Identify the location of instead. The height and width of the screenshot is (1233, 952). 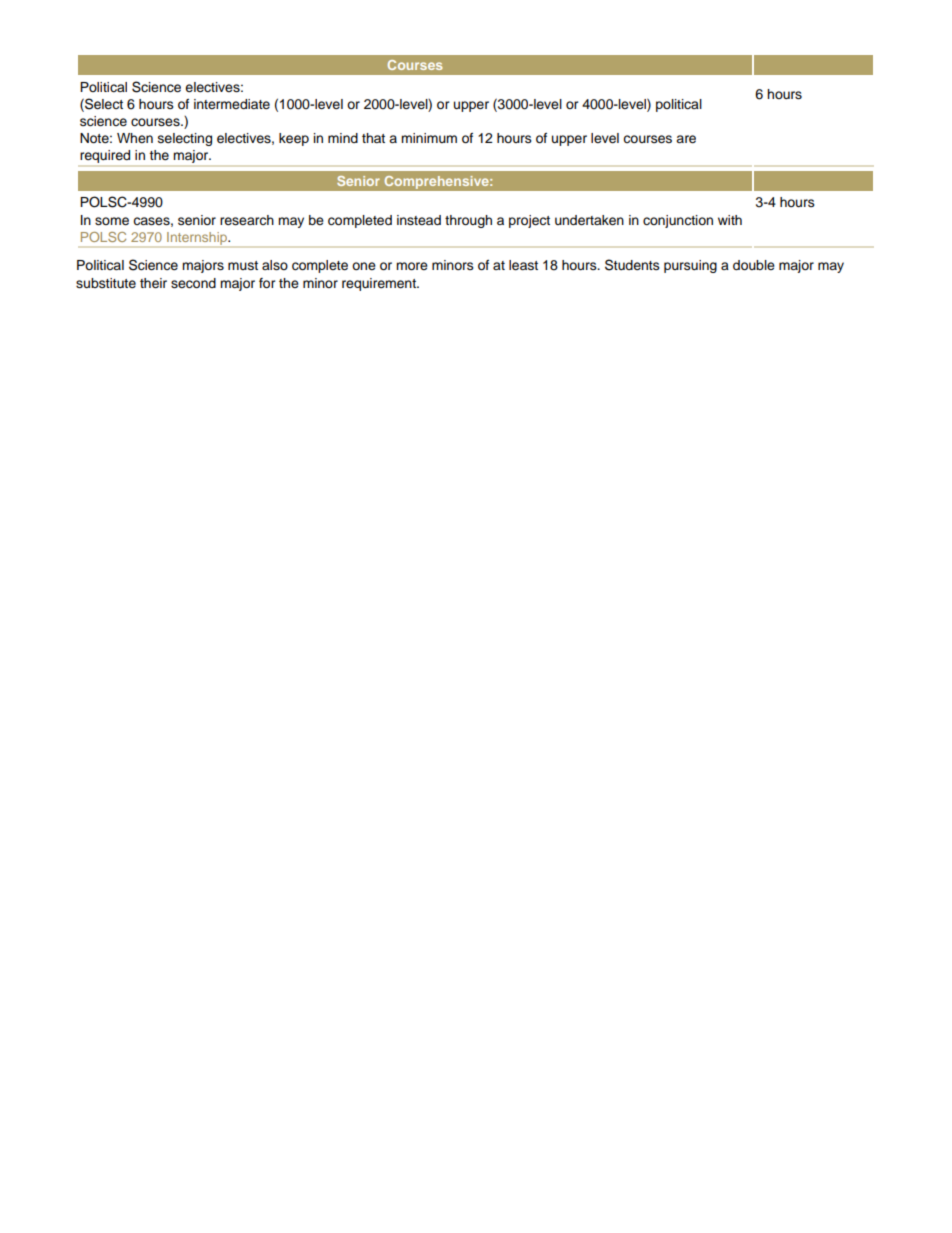
(419, 220).
